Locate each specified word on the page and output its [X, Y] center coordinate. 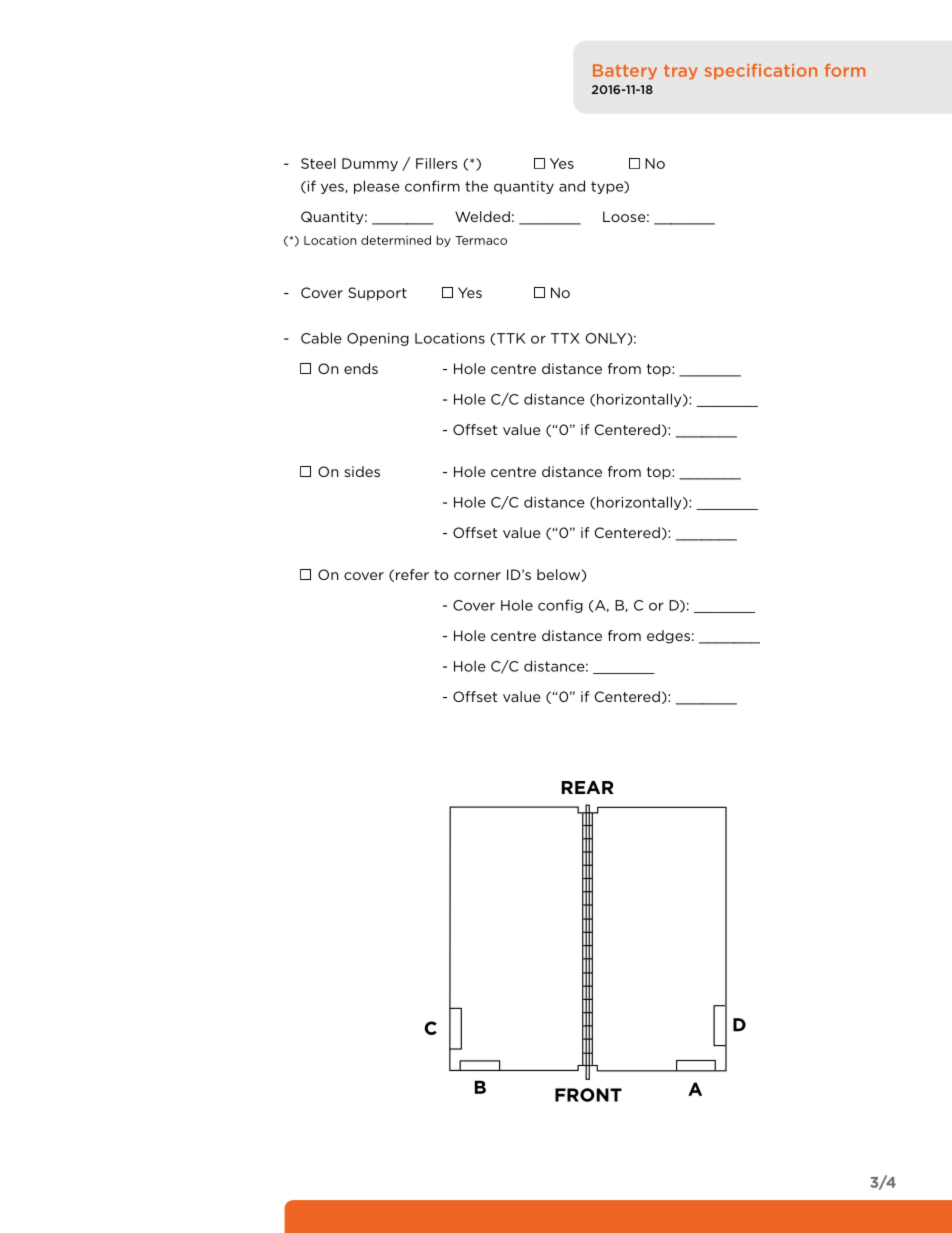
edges [668, 637]
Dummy [370, 164]
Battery [625, 72]
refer [412, 574]
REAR [588, 787]
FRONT [588, 1095]
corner [477, 576]
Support [377, 294]
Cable [321, 338]
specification [761, 72]
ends [361, 368]
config [560, 606]
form [845, 70]
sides [362, 471]
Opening [378, 339]
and [572, 186]
